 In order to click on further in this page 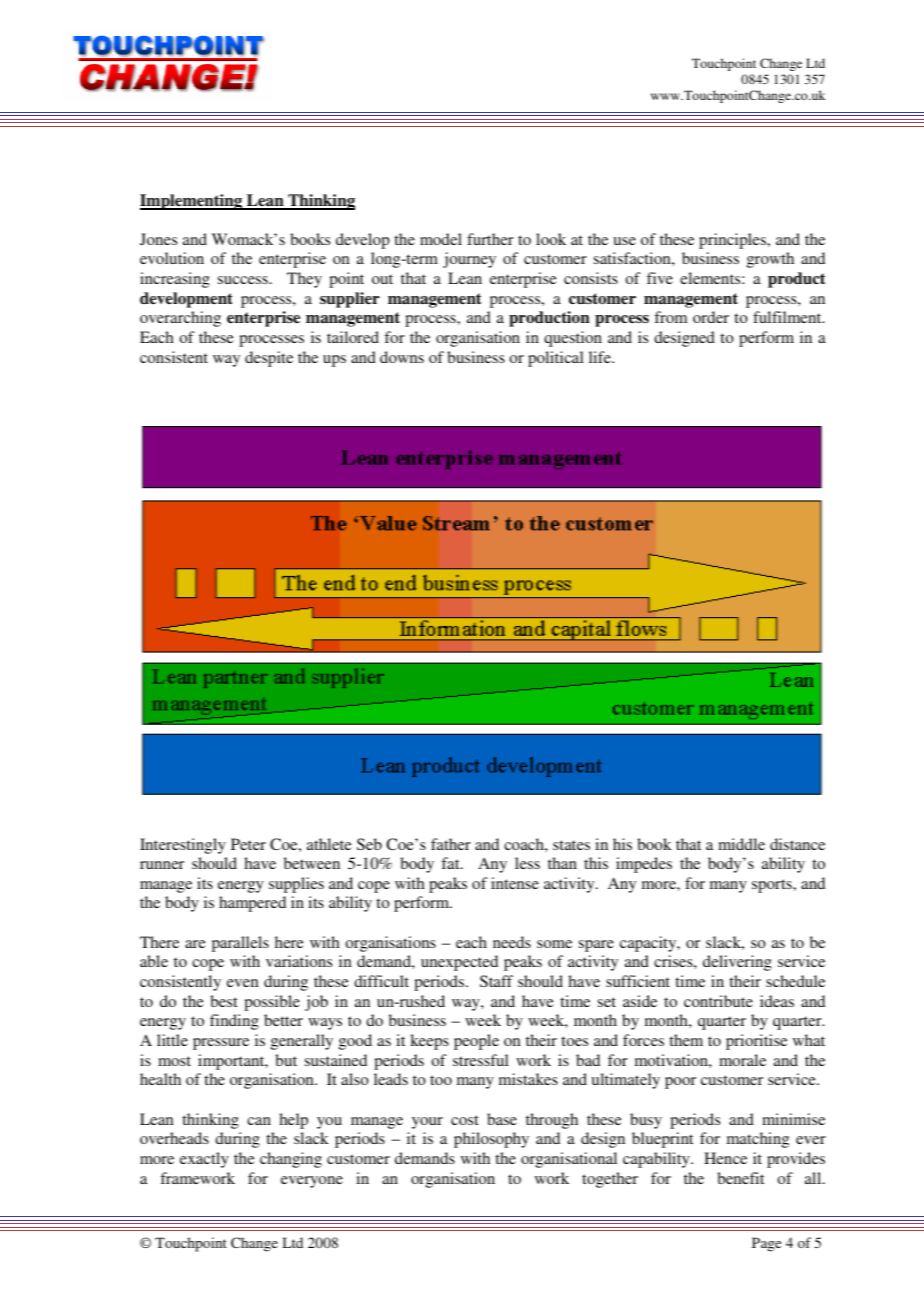, I will do `click(490, 239)`.
